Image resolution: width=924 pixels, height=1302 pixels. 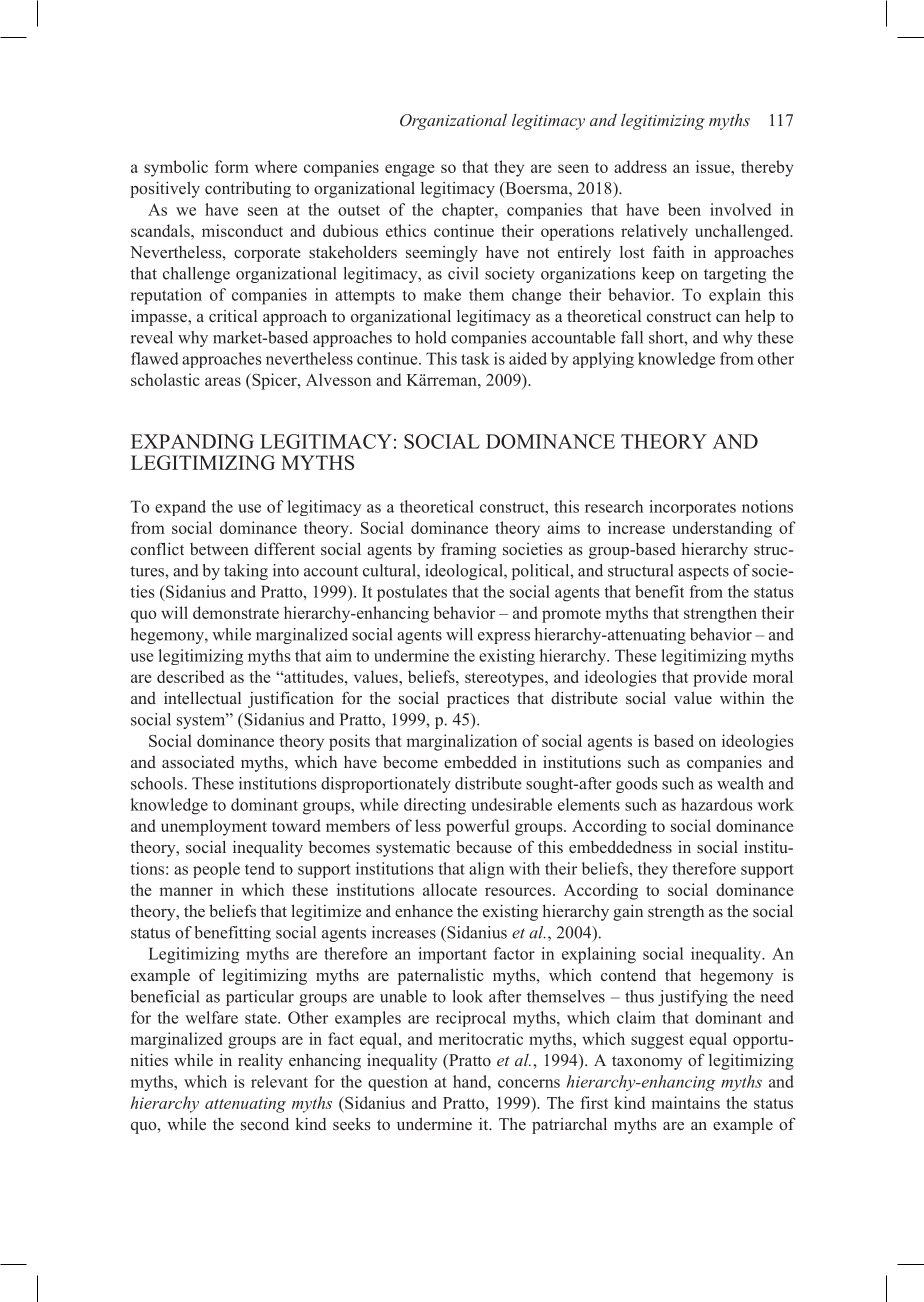 What do you see at coordinates (717, 804) in the screenshot?
I see `hazardous` at bounding box center [717, 804].
